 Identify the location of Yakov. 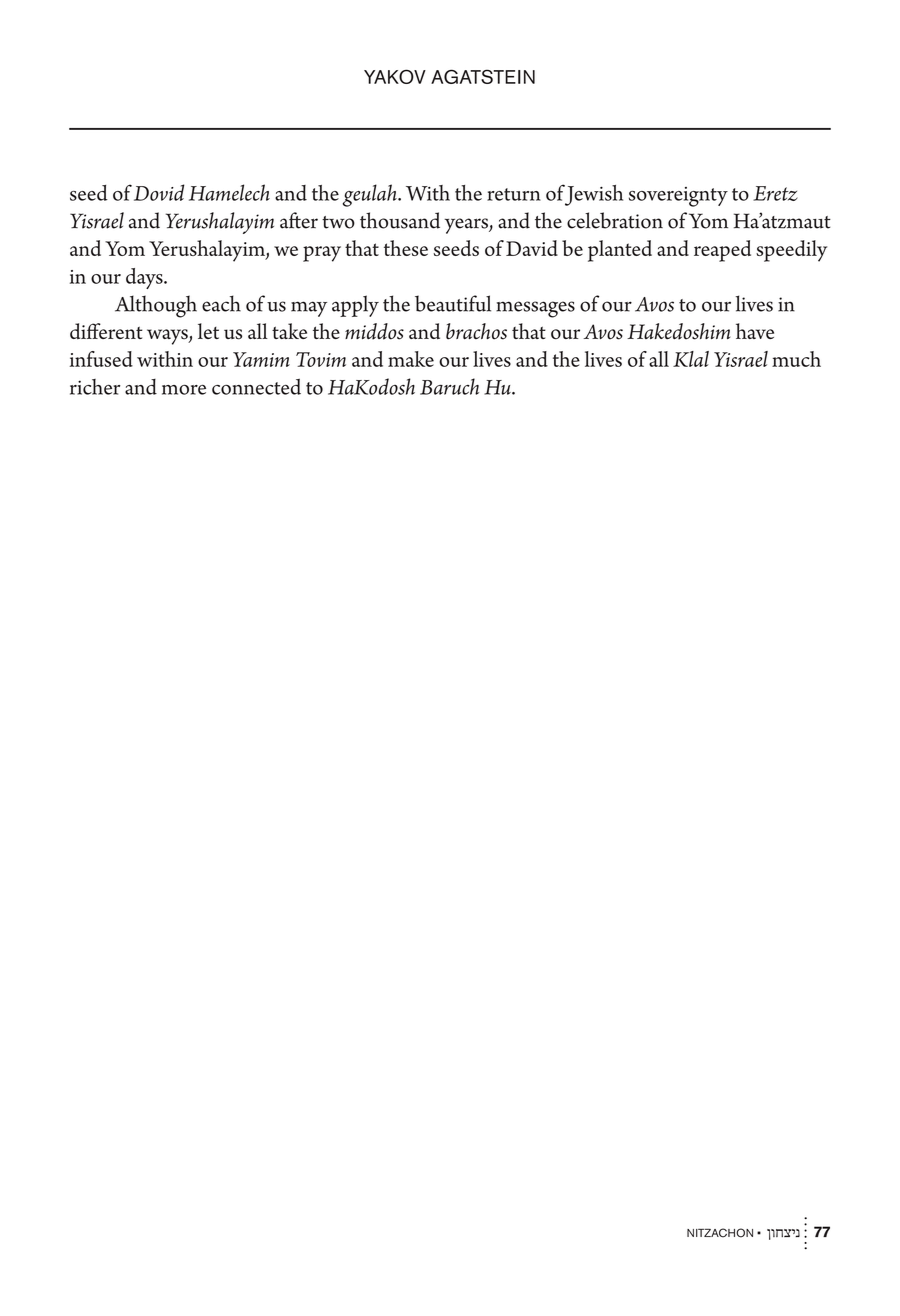
(395, 76).
